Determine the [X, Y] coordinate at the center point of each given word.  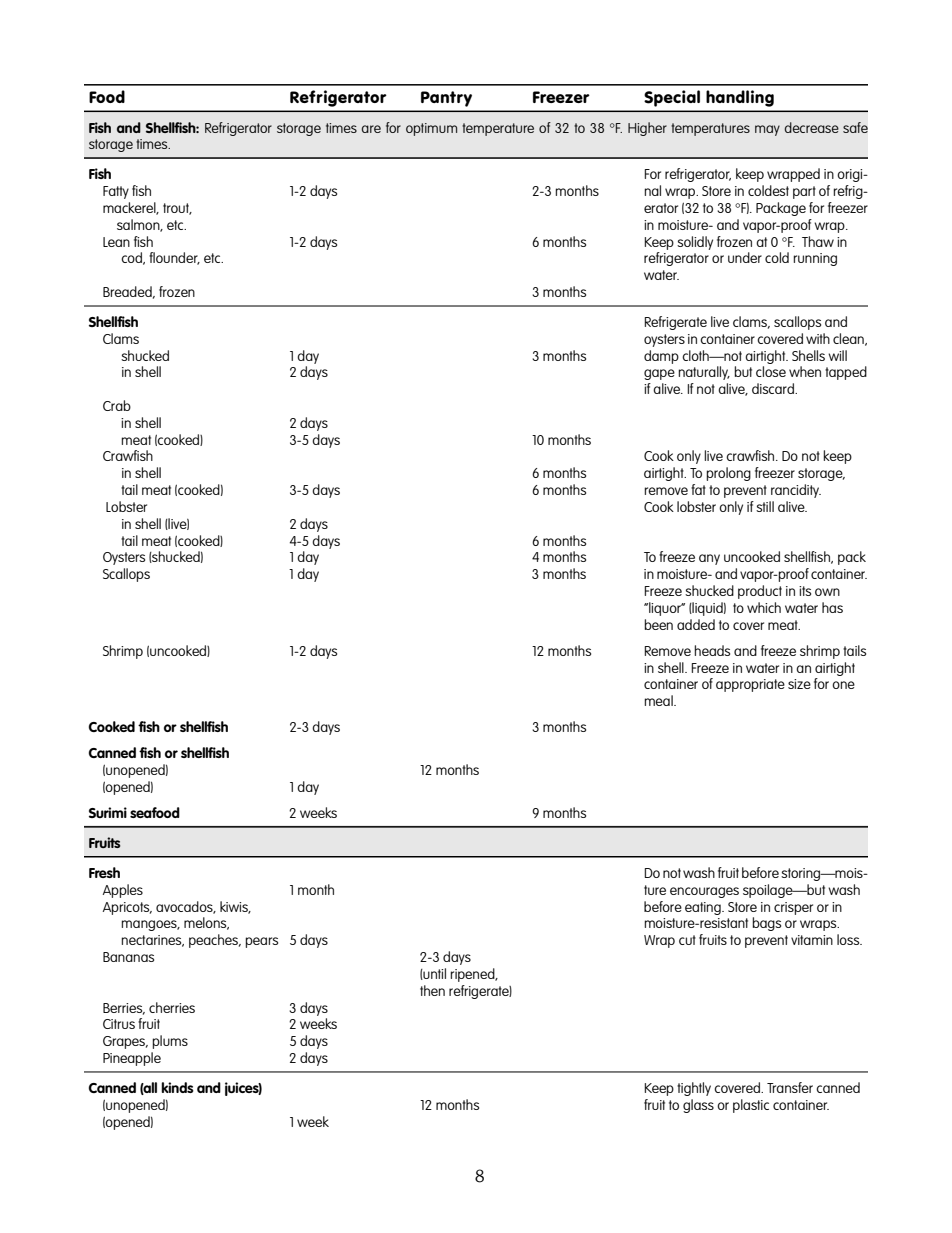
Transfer [790, 1087]
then [432, 990]
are [371, 129]
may [767, 130]
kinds [177, 1087]
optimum [431, 129]
